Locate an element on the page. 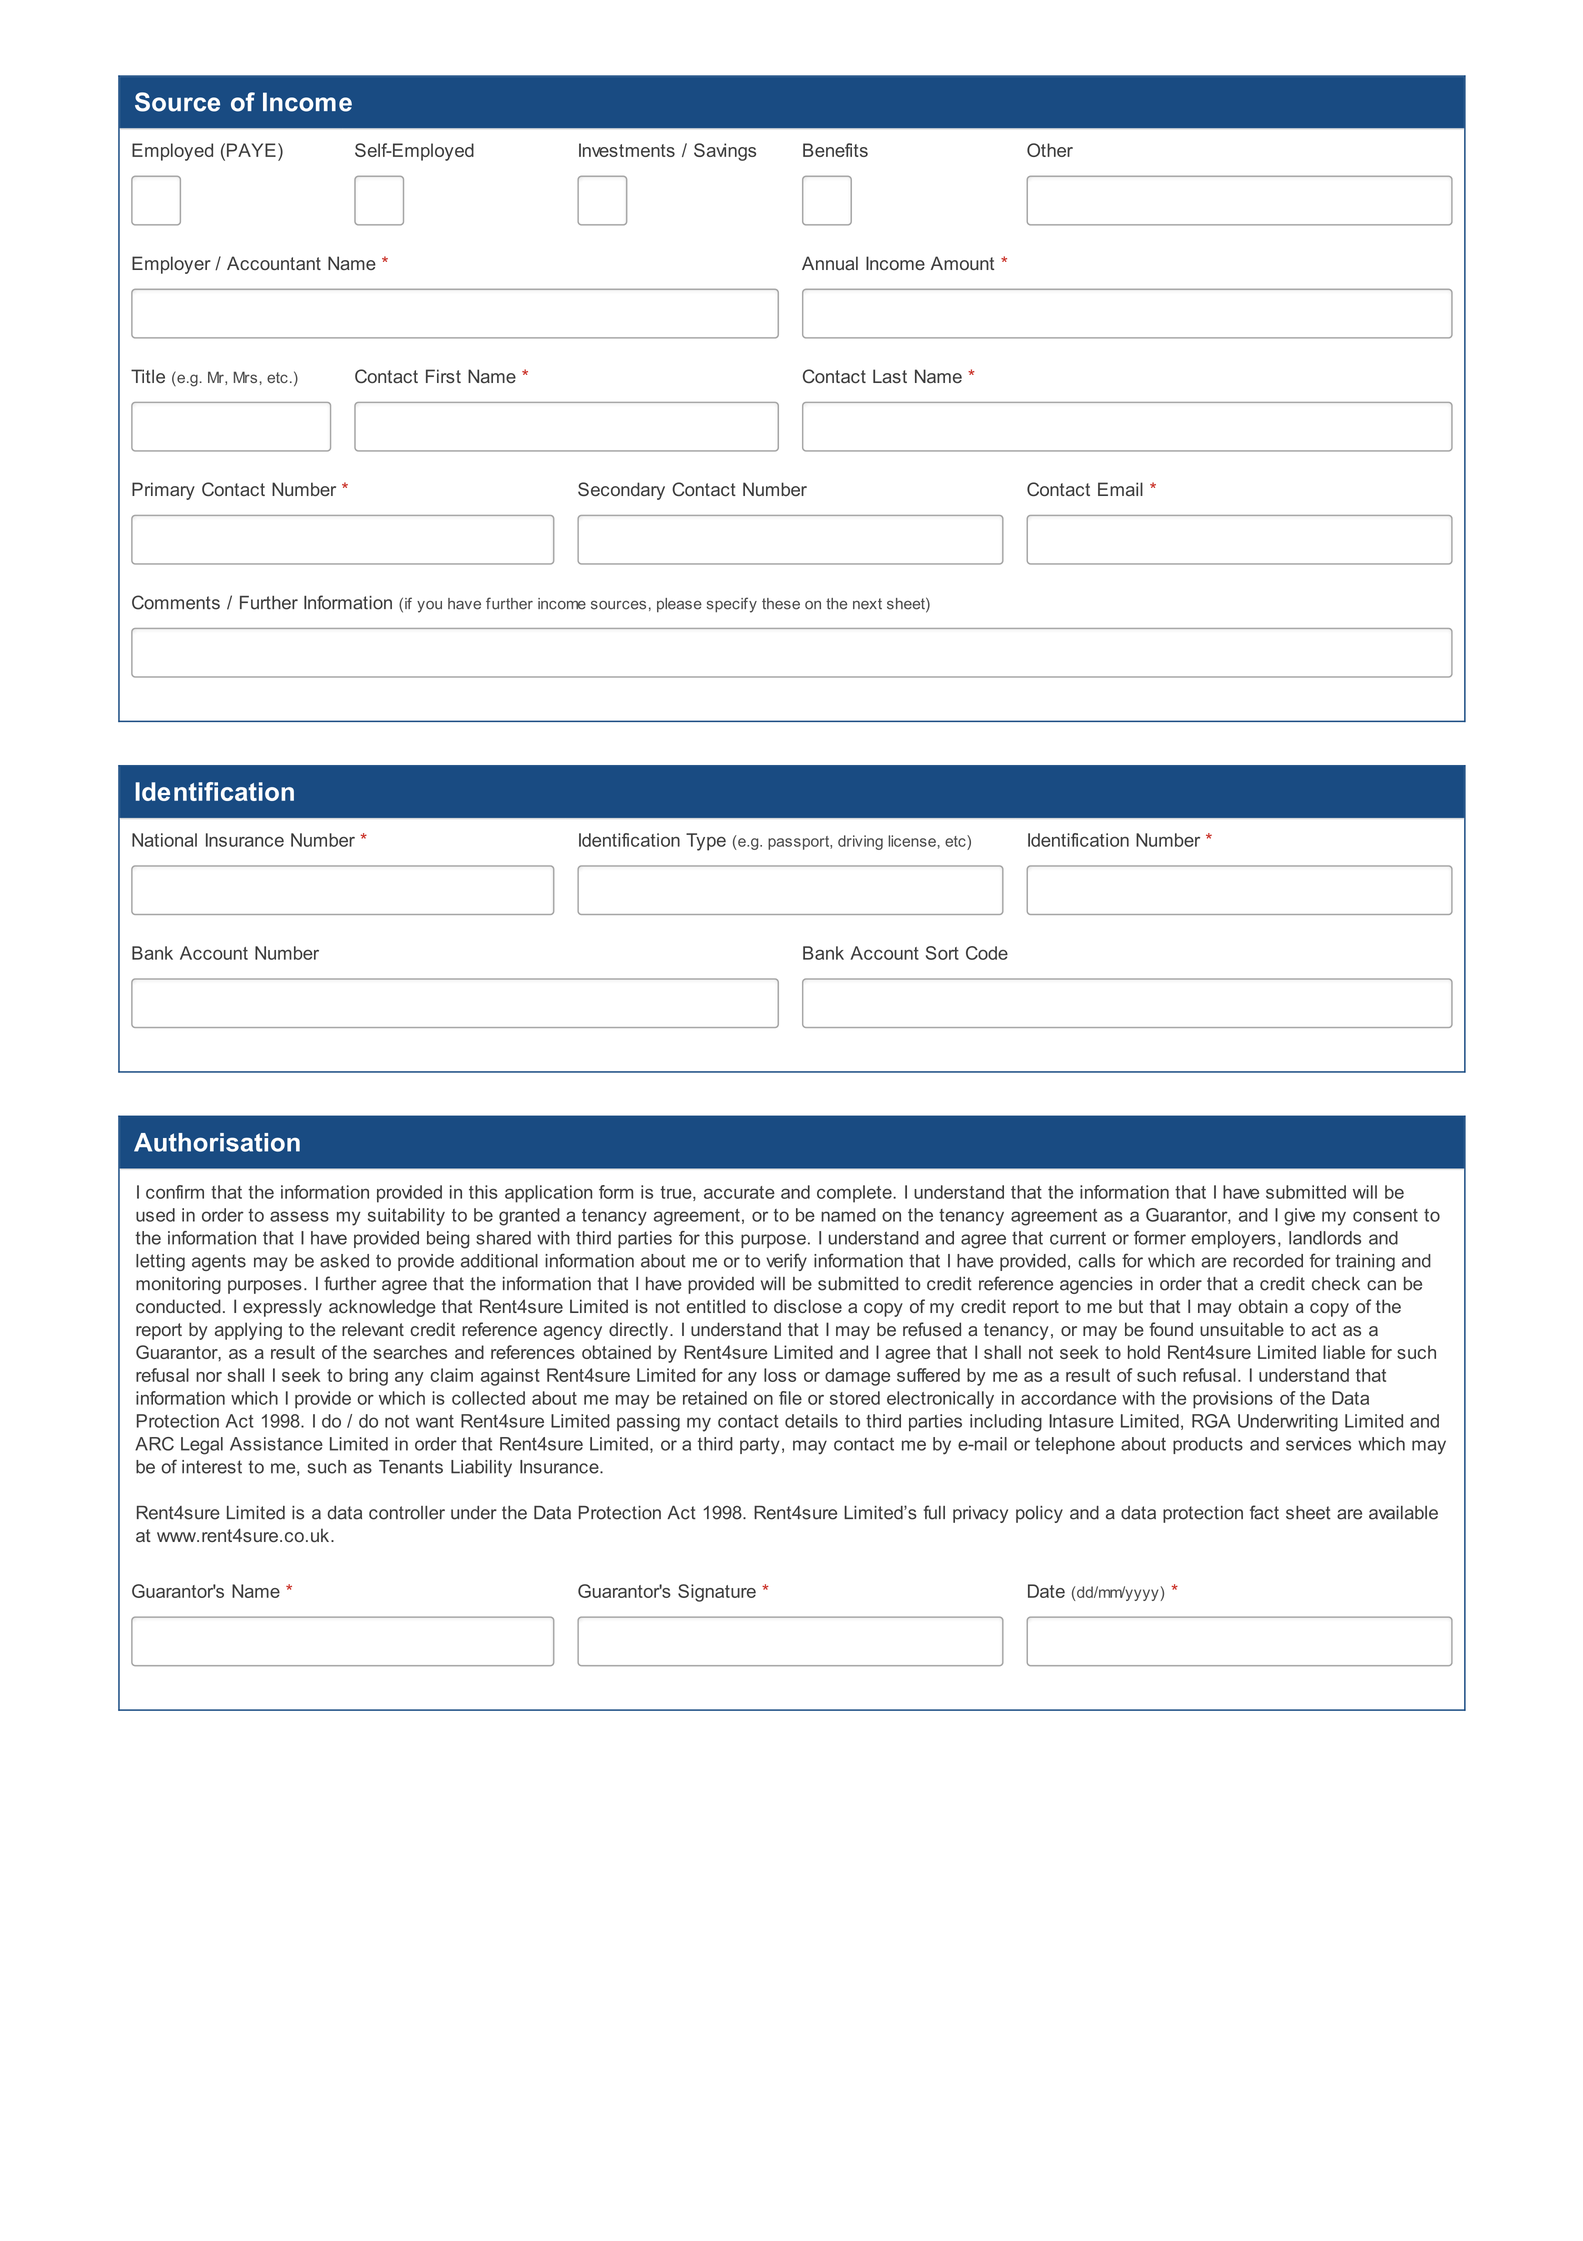 Image resolution: width=1583 pixels, height=2241 pixels. Type is located at coordinates (706, 842).
